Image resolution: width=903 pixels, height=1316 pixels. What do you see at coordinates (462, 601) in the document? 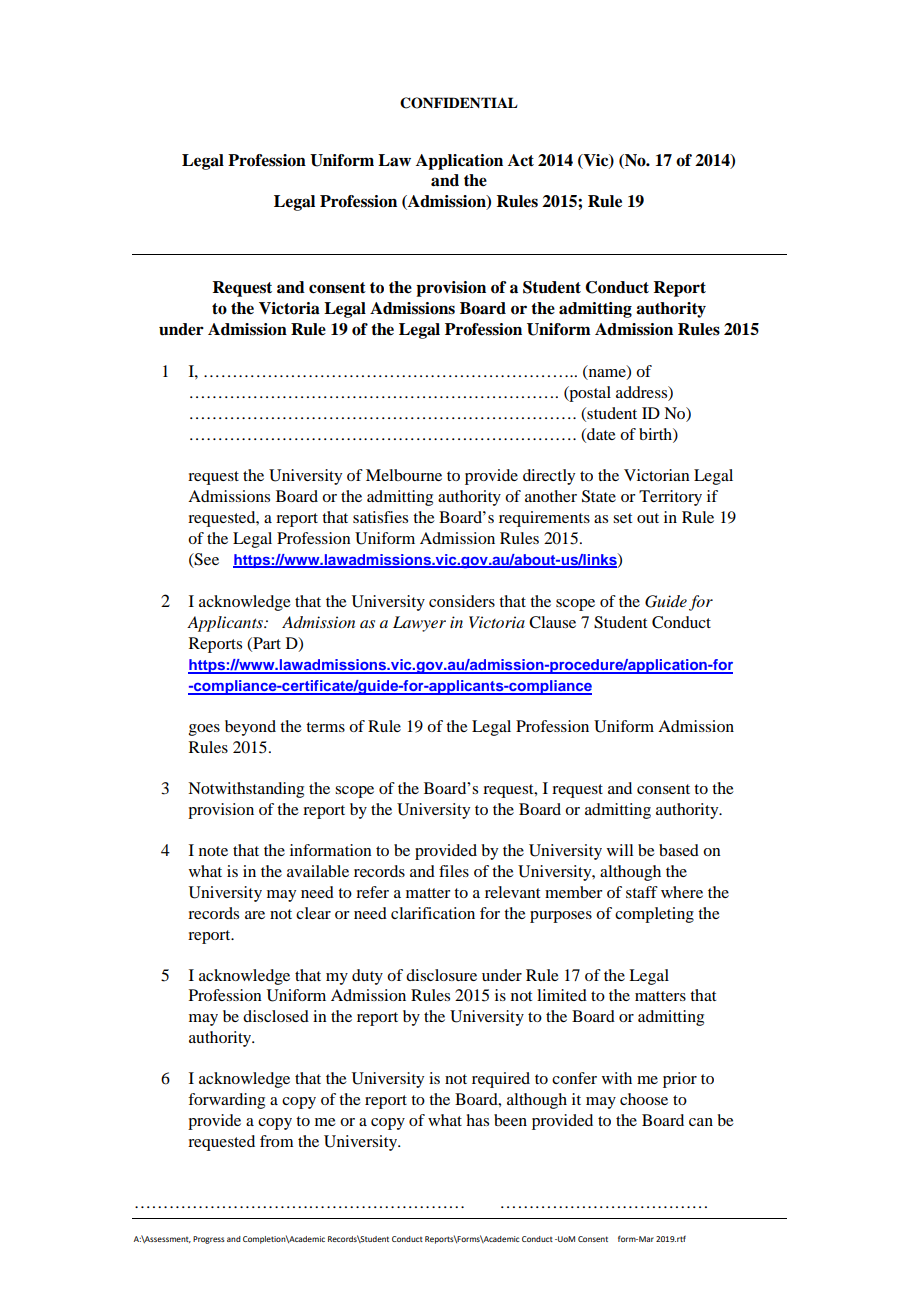
I see `considers` at bounding box center [462, 601].
